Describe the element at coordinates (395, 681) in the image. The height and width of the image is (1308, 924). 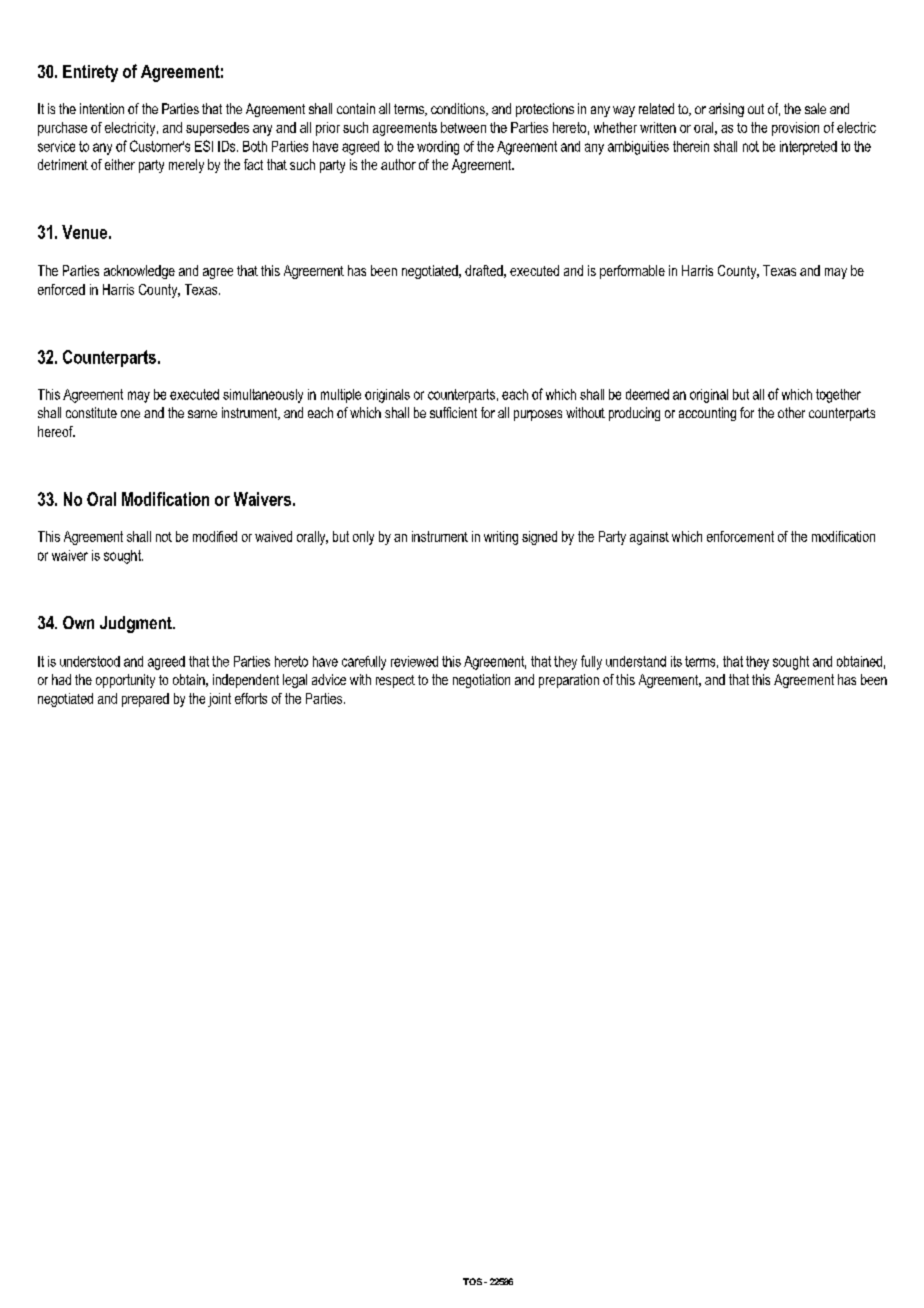
I see `respect` at that location.
